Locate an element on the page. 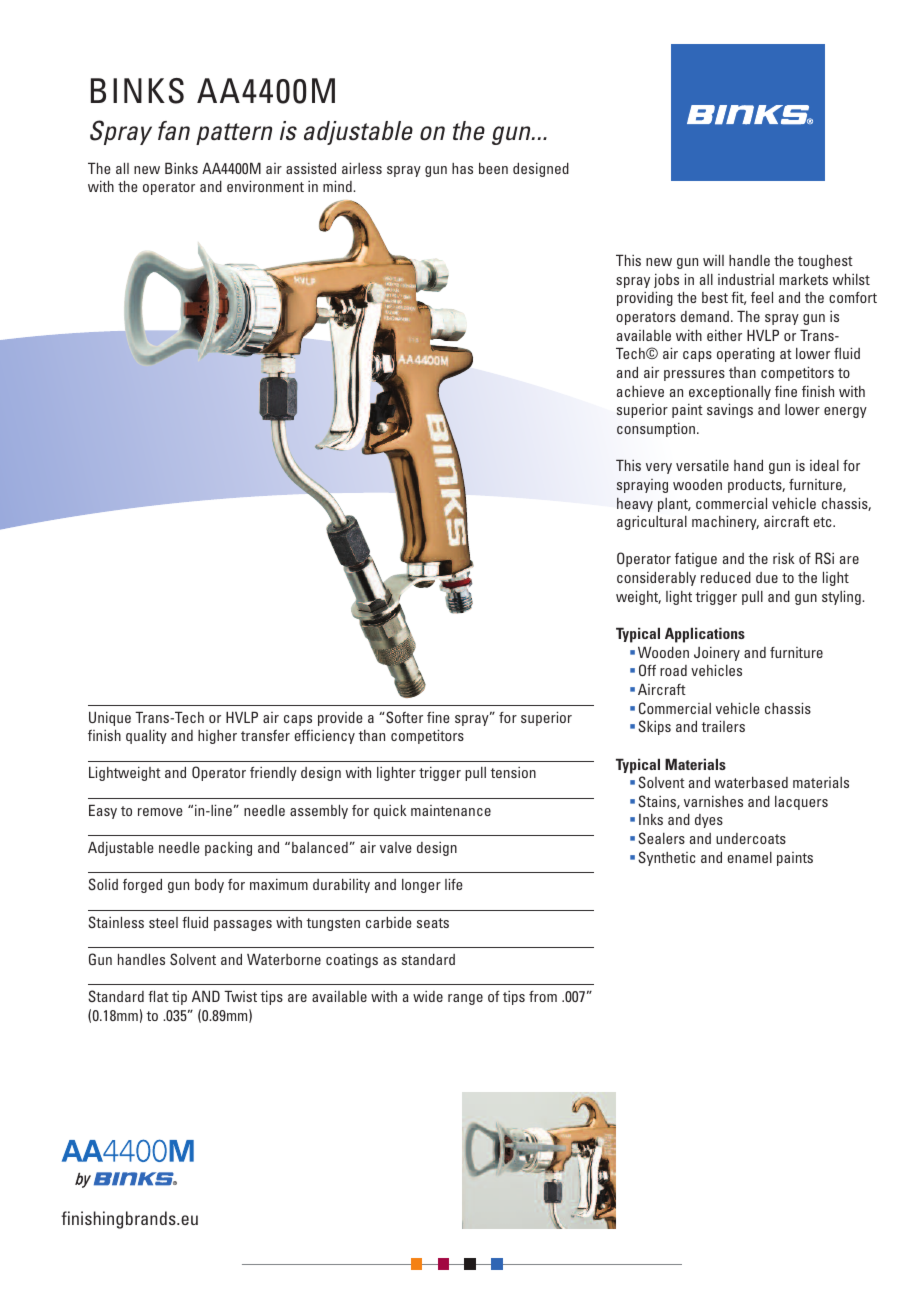 This document has width=924, height=1308. flat is located at coordinates (158, 996).
